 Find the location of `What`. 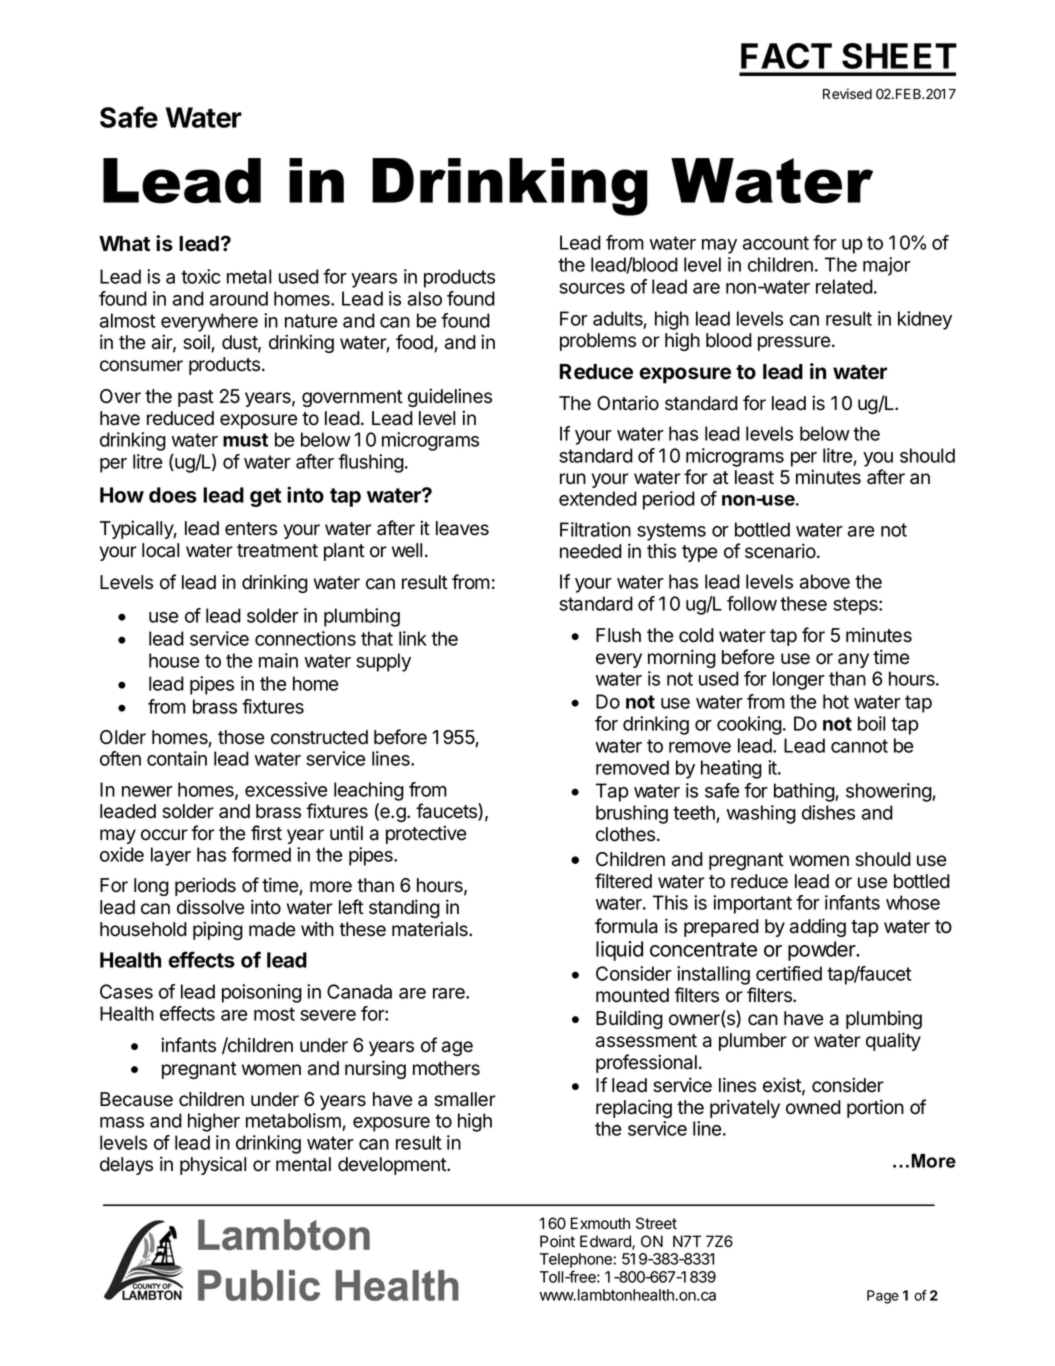

What is located at coordinates (124, 244).
